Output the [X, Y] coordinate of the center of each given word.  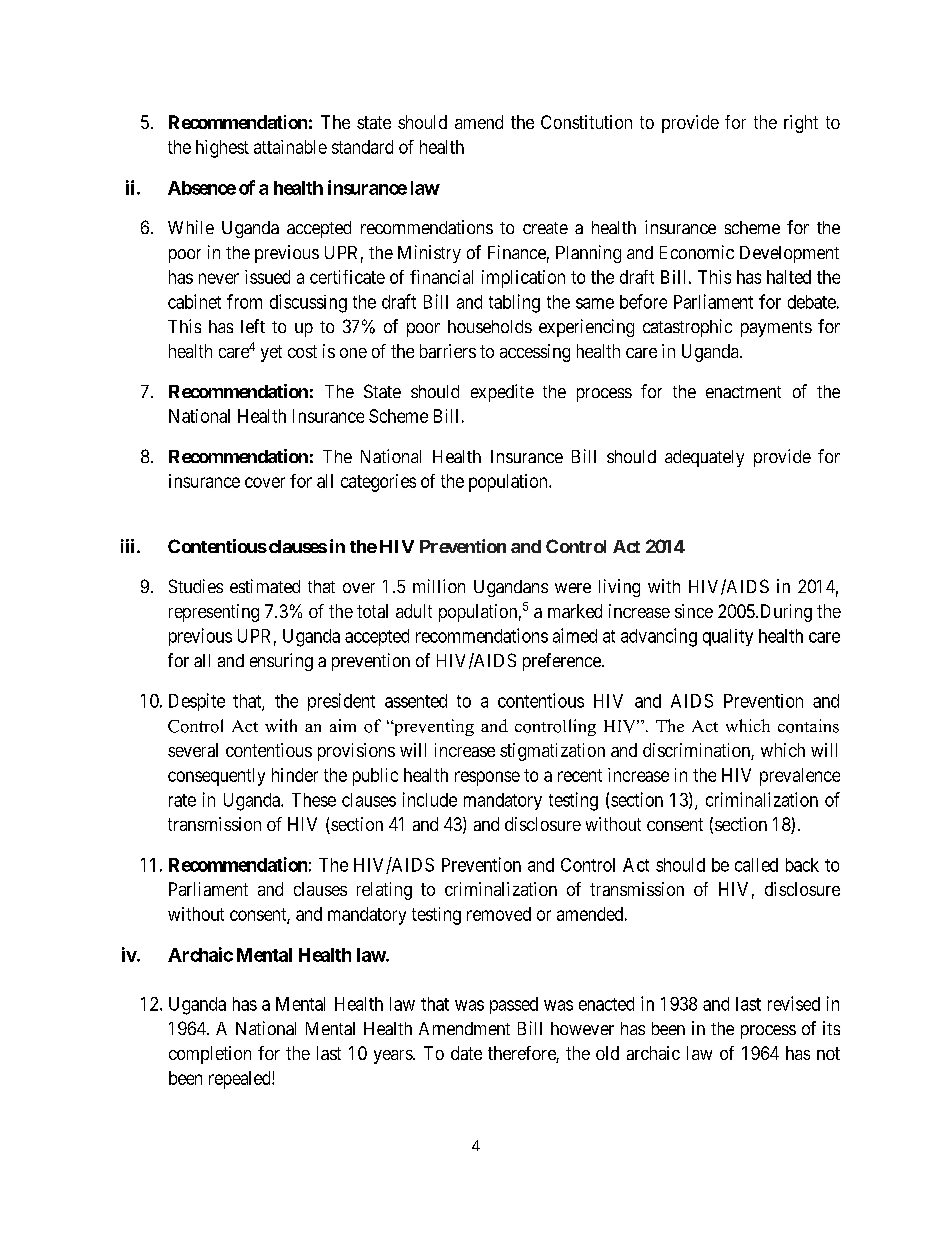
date [466, 1053]
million [439, 586]
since [694, 611]
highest [222, 149]
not [828, 1053]
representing [214, 613]
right [801, 124]
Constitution [586, 122]
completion [210, 1055]
